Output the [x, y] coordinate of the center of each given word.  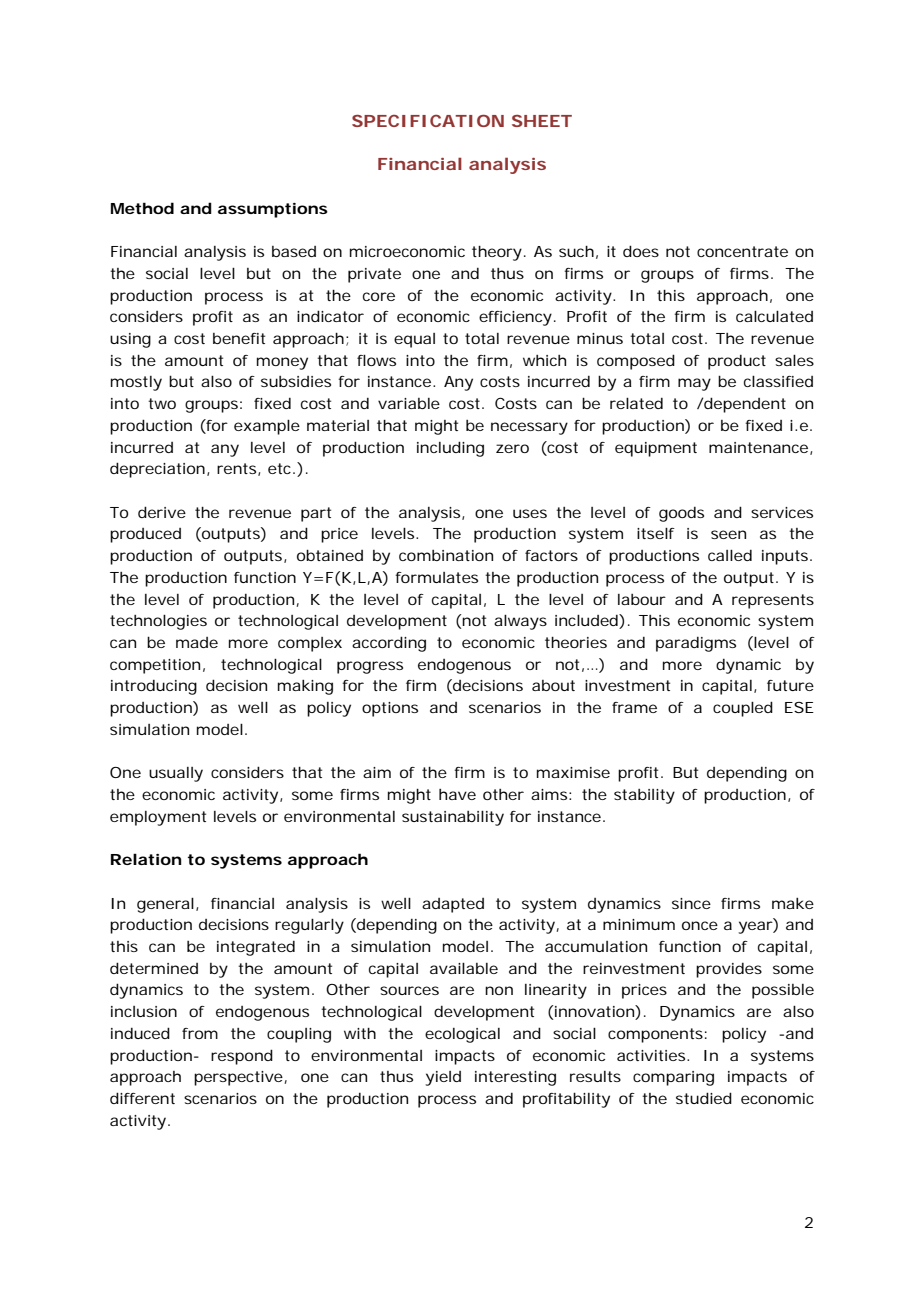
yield [443, 1078]
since [691, 903]
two [162, 403]
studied [704, 1098]
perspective [239, 1078]
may [694, 384]
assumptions [273, 210]
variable [409, 403]
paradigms [696, 644]
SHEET [542, 121]
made [197, 642]
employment [158, 818]
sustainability [453, 818]
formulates [436, 577]
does [641, 251]
